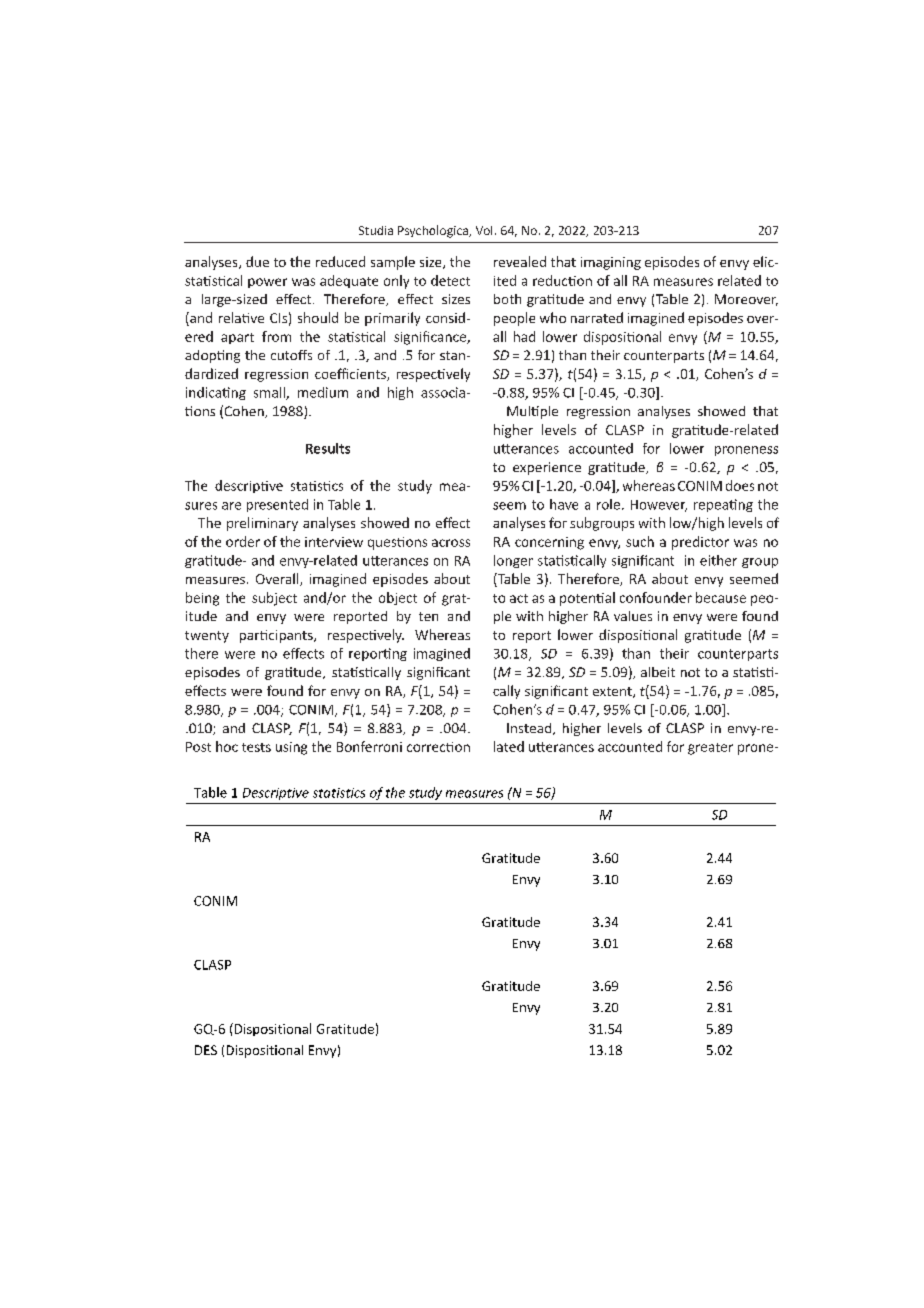  What do you see at coordinates (257, 261) in the image?
I see `due` at bounding box center [257, 261].
